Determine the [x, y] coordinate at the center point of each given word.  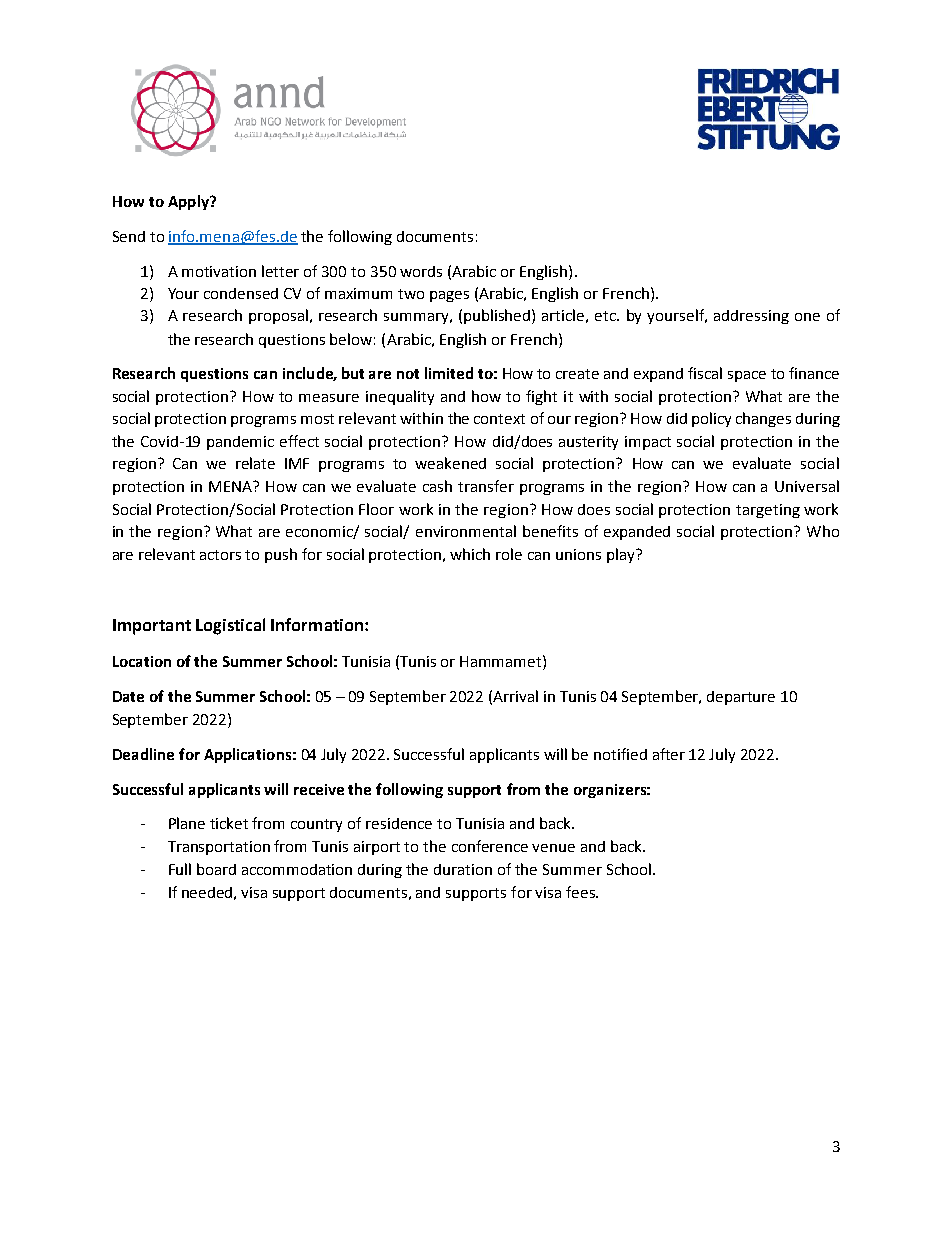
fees [581, 892]
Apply [189, 202]
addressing [751, 317]
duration [463, 869]
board [216, 869]
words [421, 271]
